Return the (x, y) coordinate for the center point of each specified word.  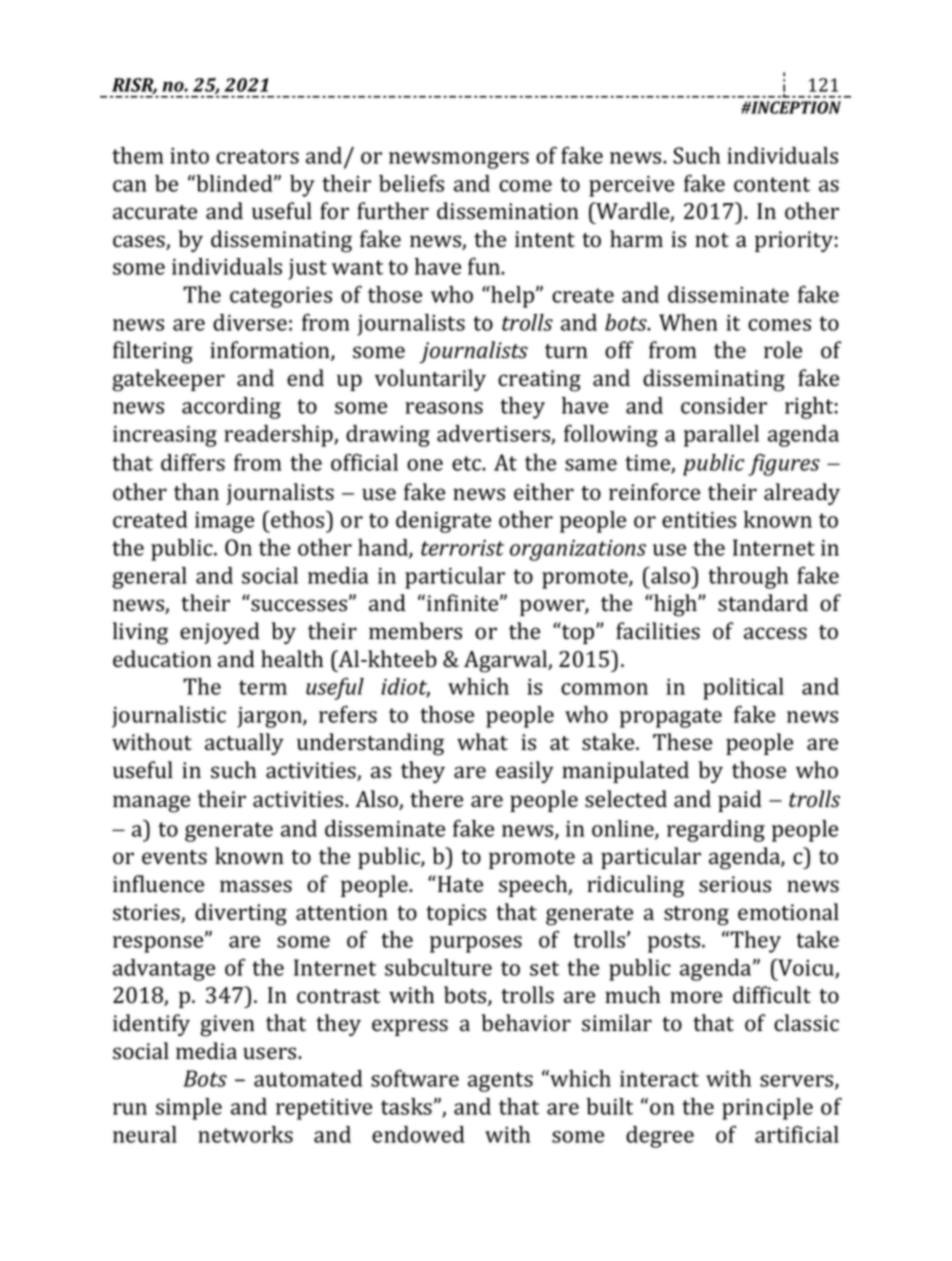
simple (189, 1109)
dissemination (508, 211)
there (436, 799)
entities (699, 520)
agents (500, 1082)
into (189, 156)
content (772, 184)
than (196, 492)
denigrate (443, 522)
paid (740, 801)
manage (151, 804)
